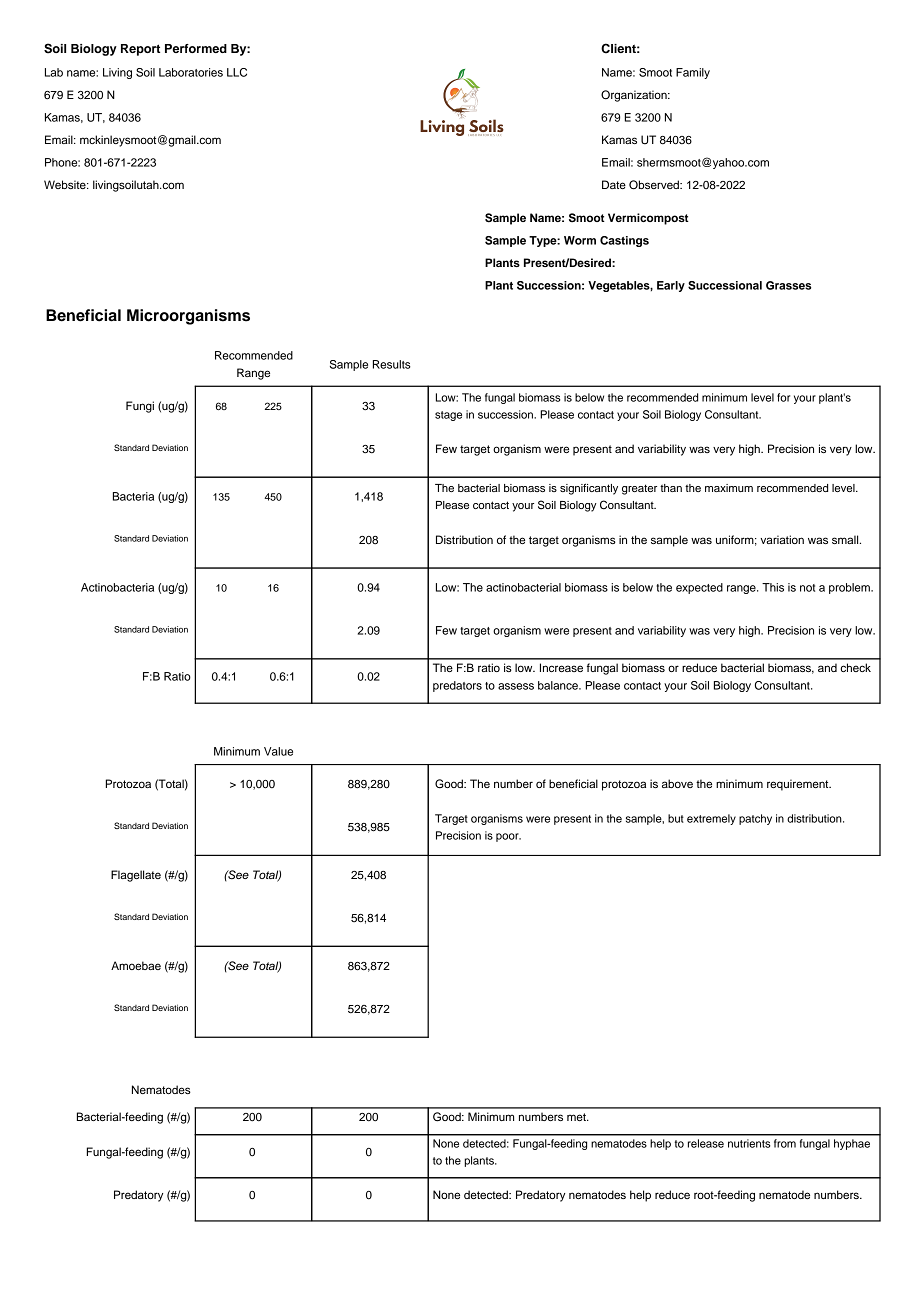 The width and height of the document is (924, 1308). Describe the element at coordinates (392, 364) in the document. I see `Results` at that location.
